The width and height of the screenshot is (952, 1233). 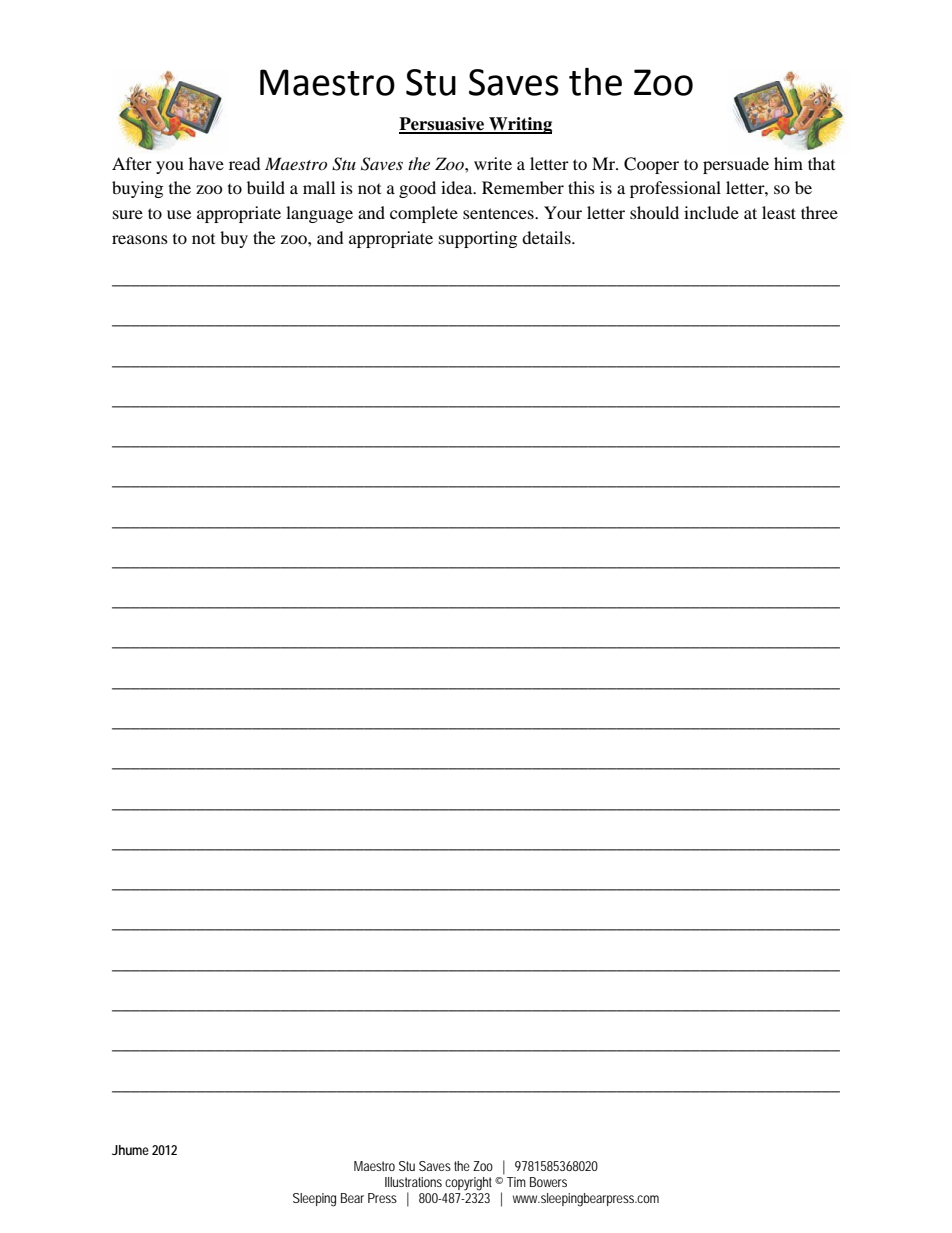 I want to click on include, so click(x=711, y=212).
